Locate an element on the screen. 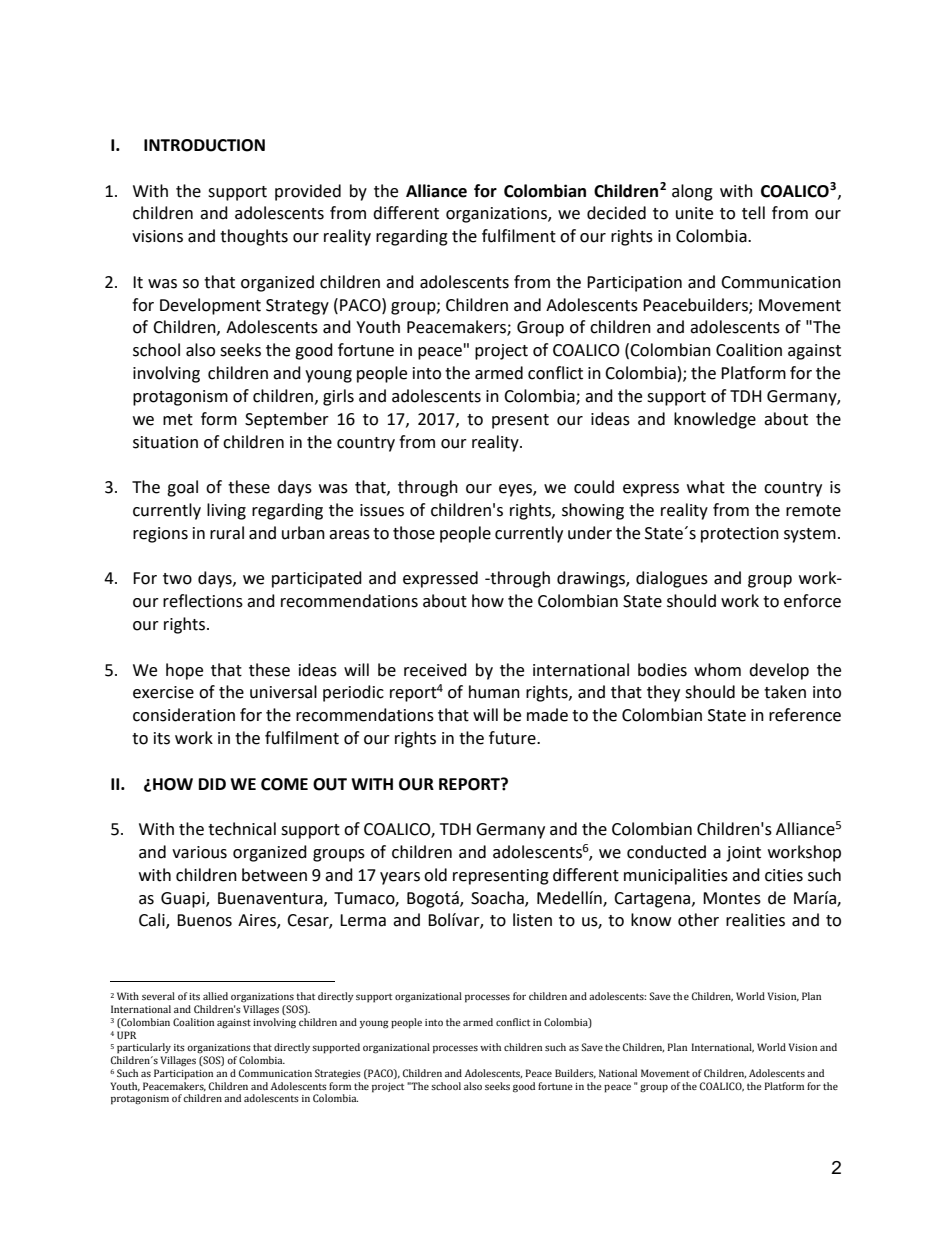 The height and width of the screenshot is (1233, 952). those is located at coordinates (414, 533).
